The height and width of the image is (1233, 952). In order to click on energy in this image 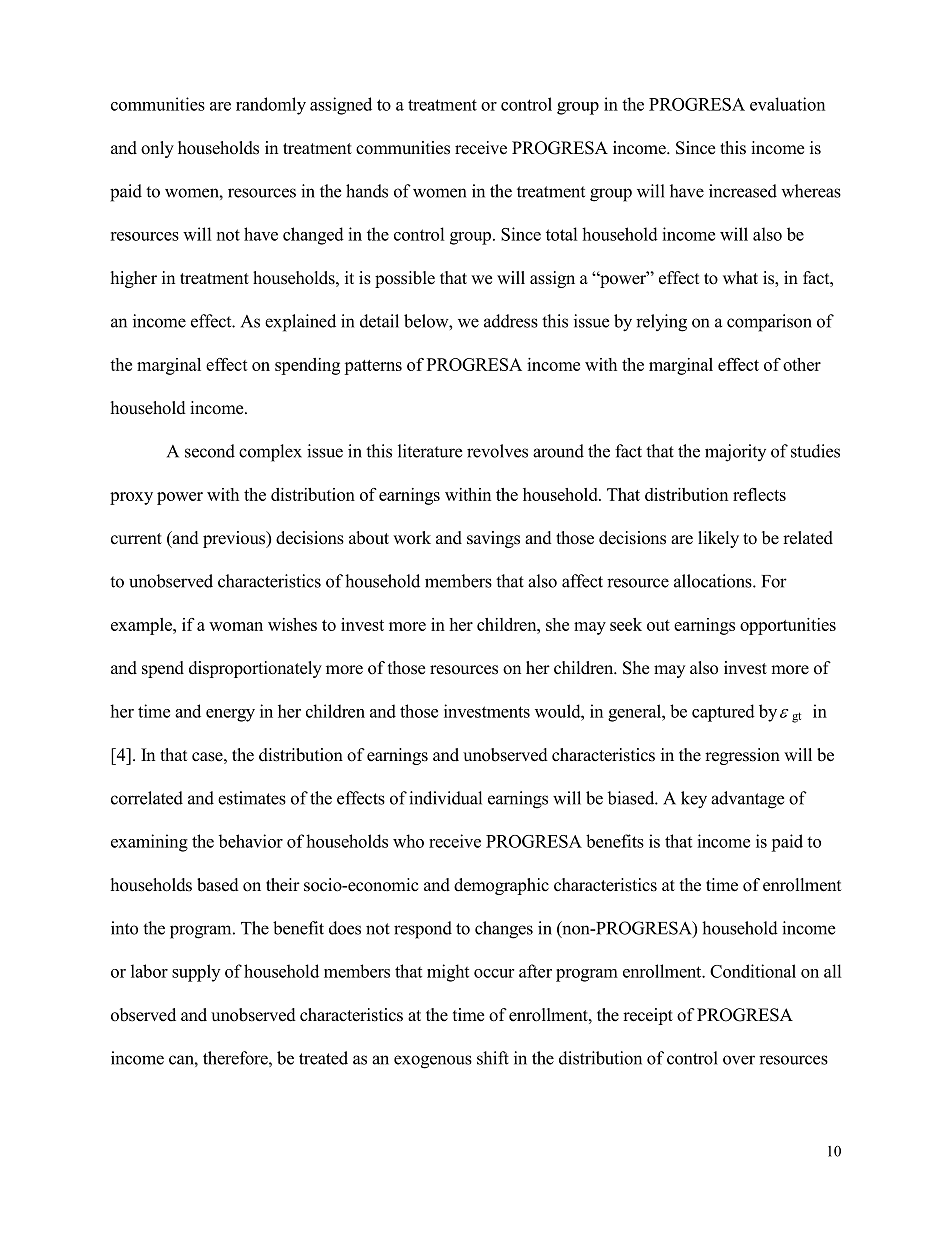, I will do `click(230, 715)`.
